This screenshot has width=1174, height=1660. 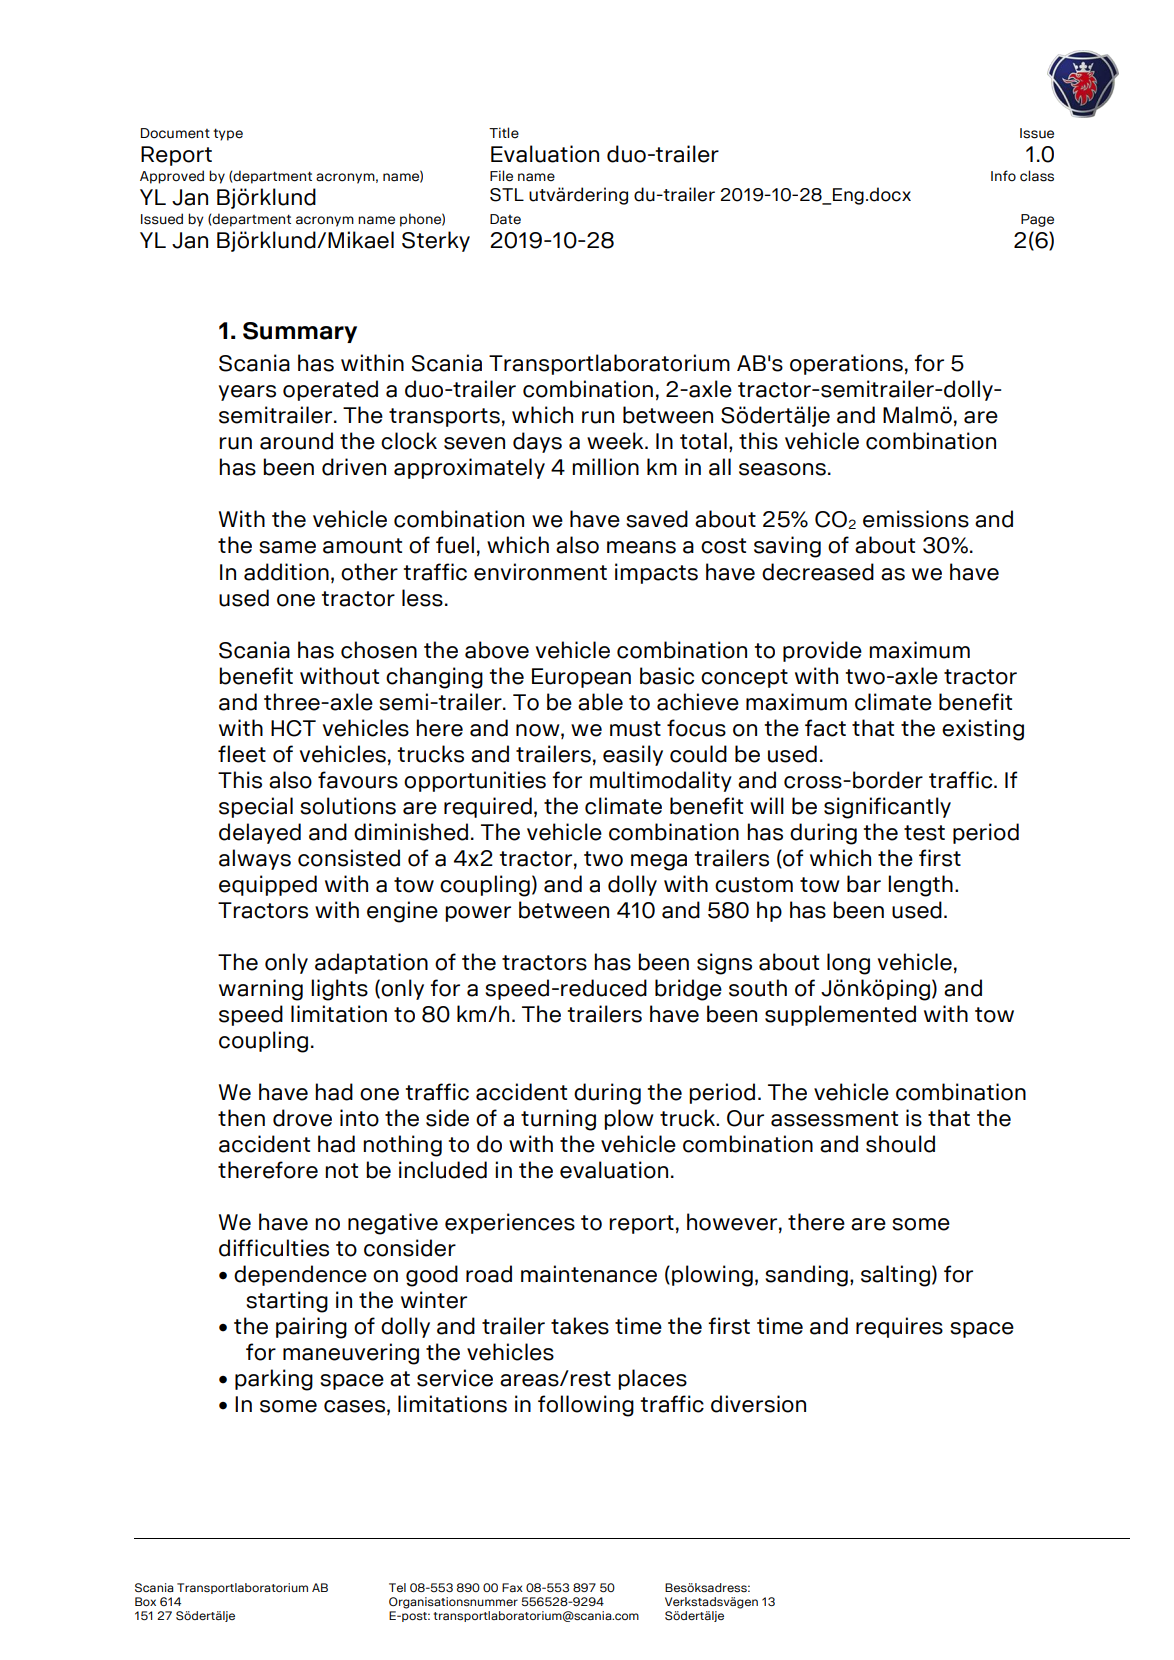 I want to click on Fax, so click(x=512, y=1587).
